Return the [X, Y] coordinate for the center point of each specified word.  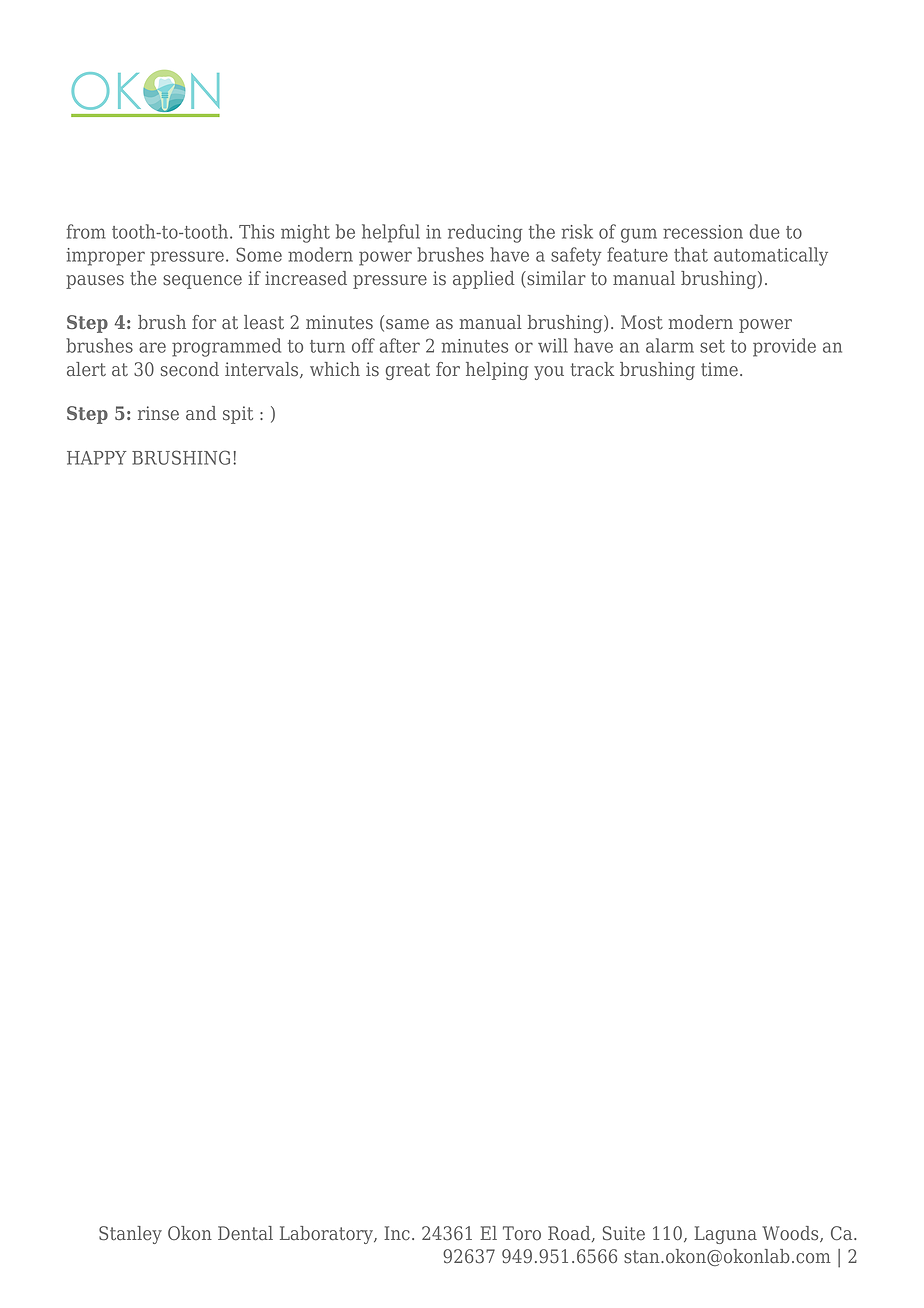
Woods [791, 1234]
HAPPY [96, 458]
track [592, 369]
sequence [202, 282]
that [691, 254]
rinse [158, 413]
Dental [245, 1233]
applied [484, 280]
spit [238, 415]
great [407, 371]
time [719, 369]
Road [570, 1234]
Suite [624, 1233]
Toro [522, 1233]
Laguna [725, 1235]
